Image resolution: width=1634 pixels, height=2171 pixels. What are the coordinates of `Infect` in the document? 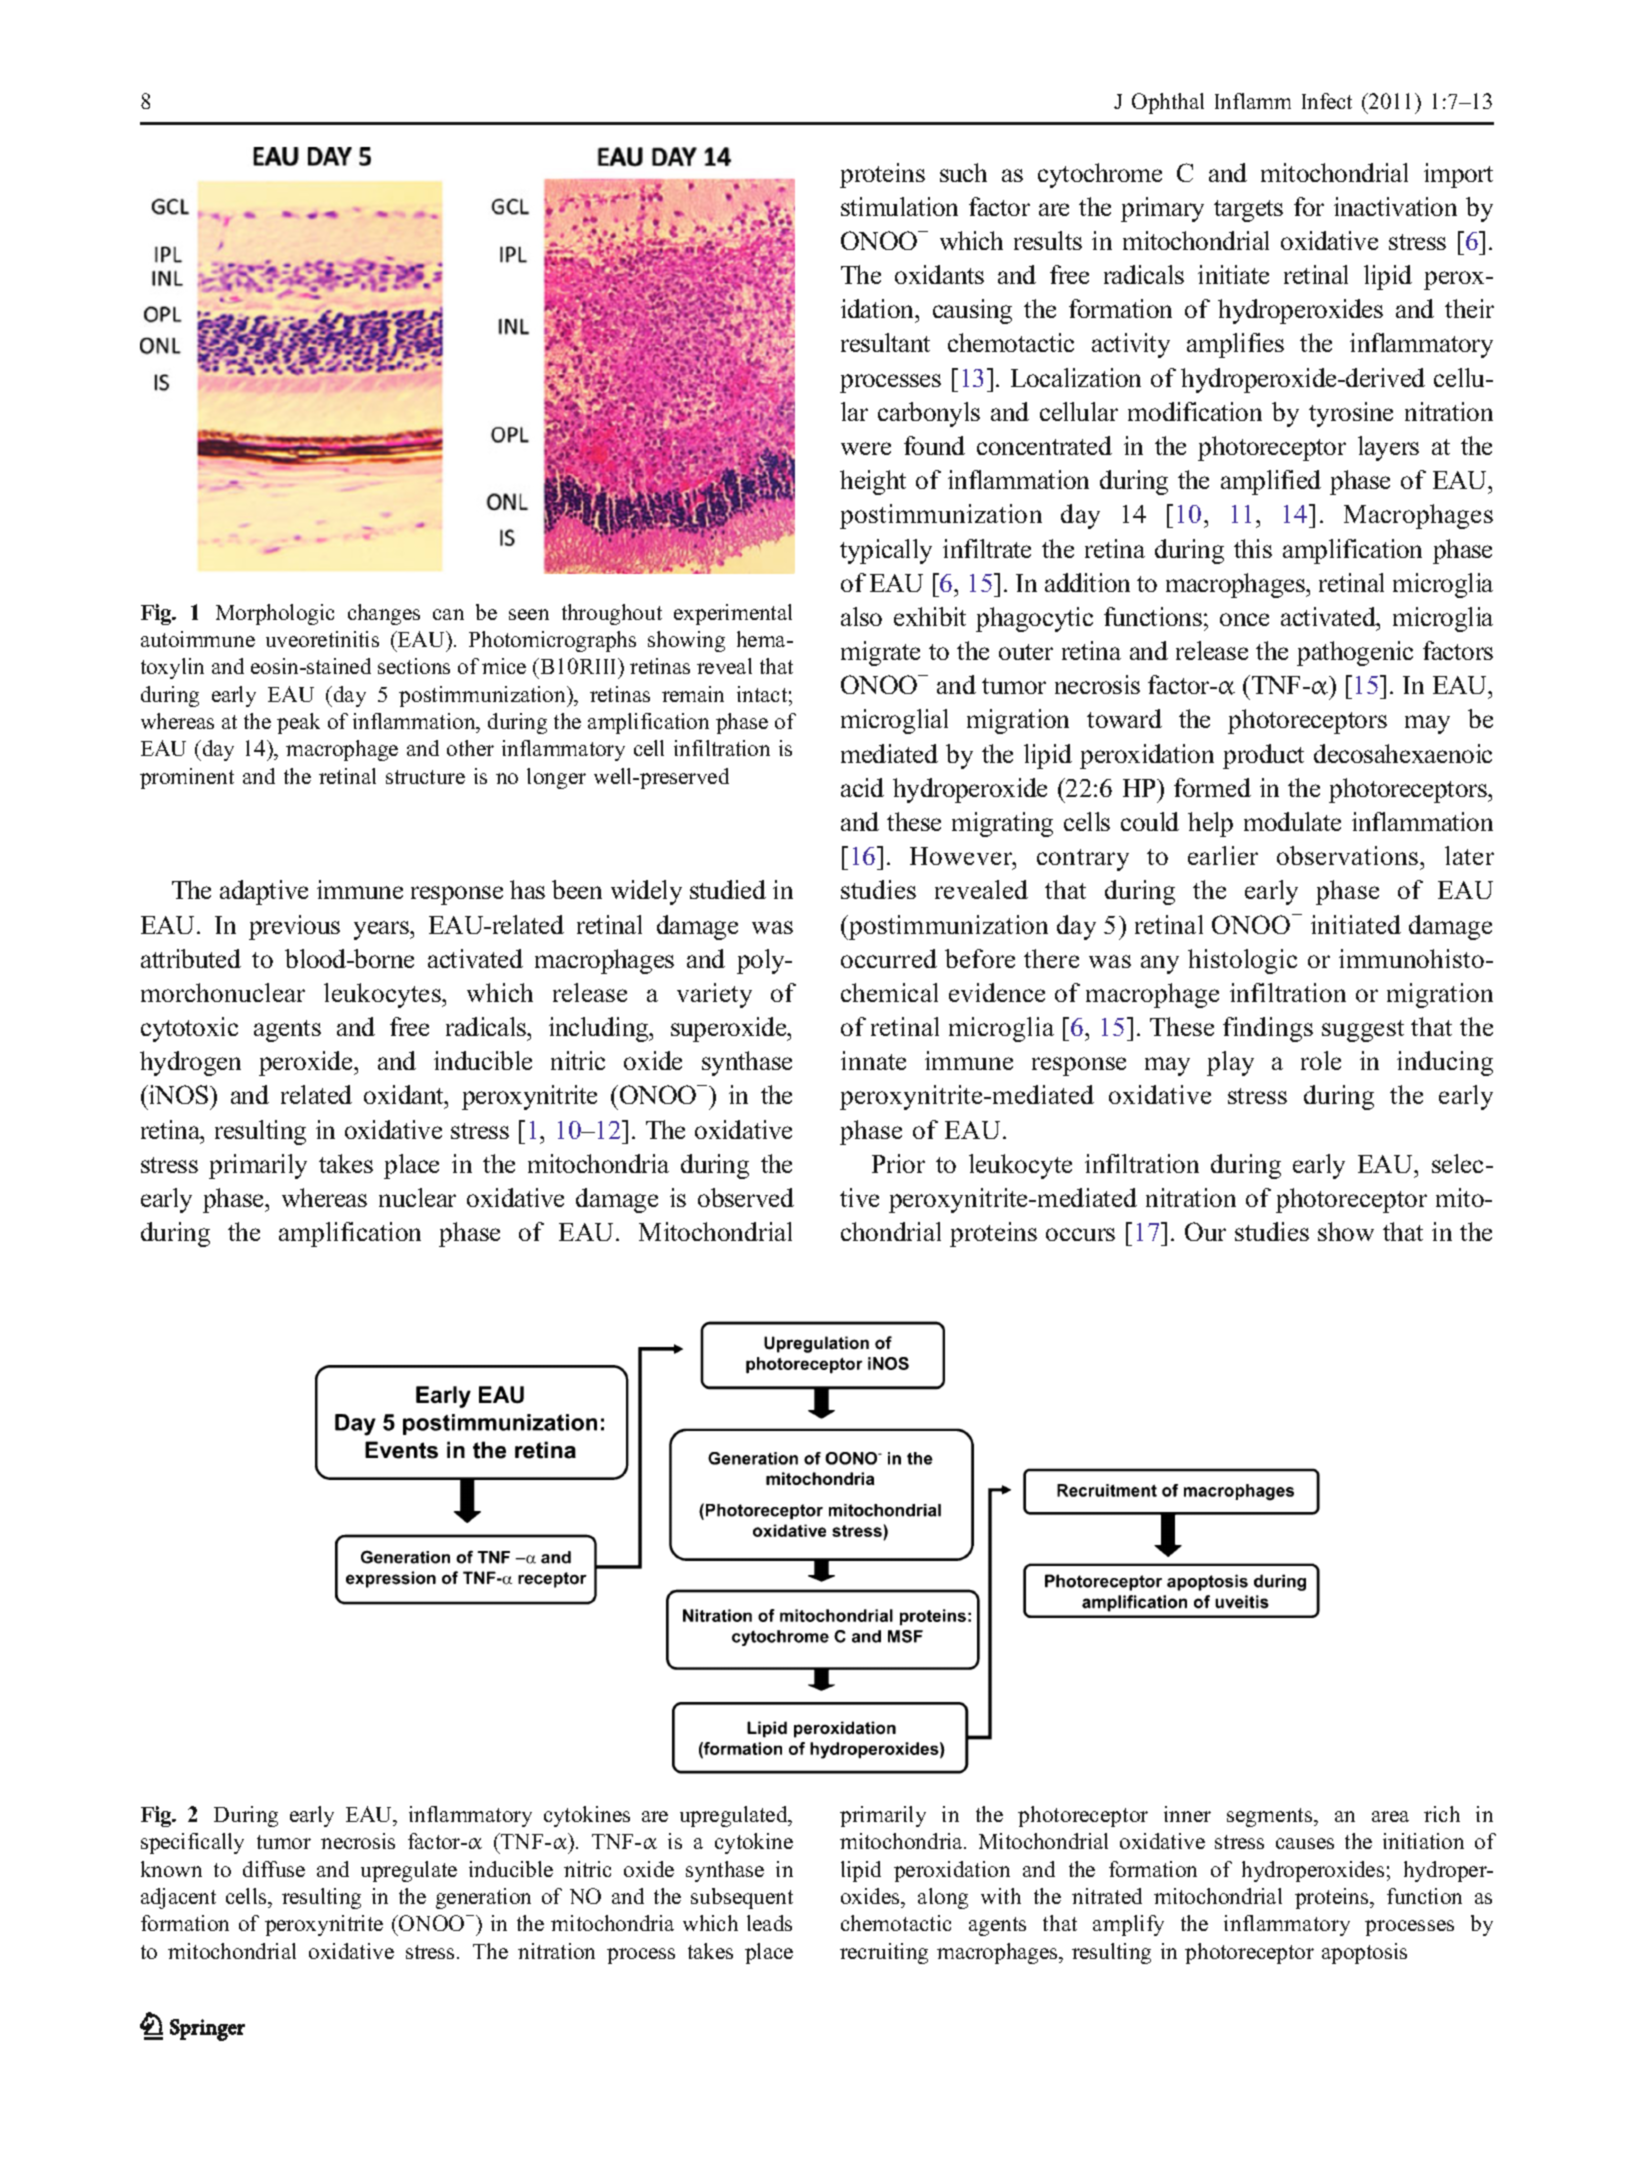 It's located at (1327, 101).
